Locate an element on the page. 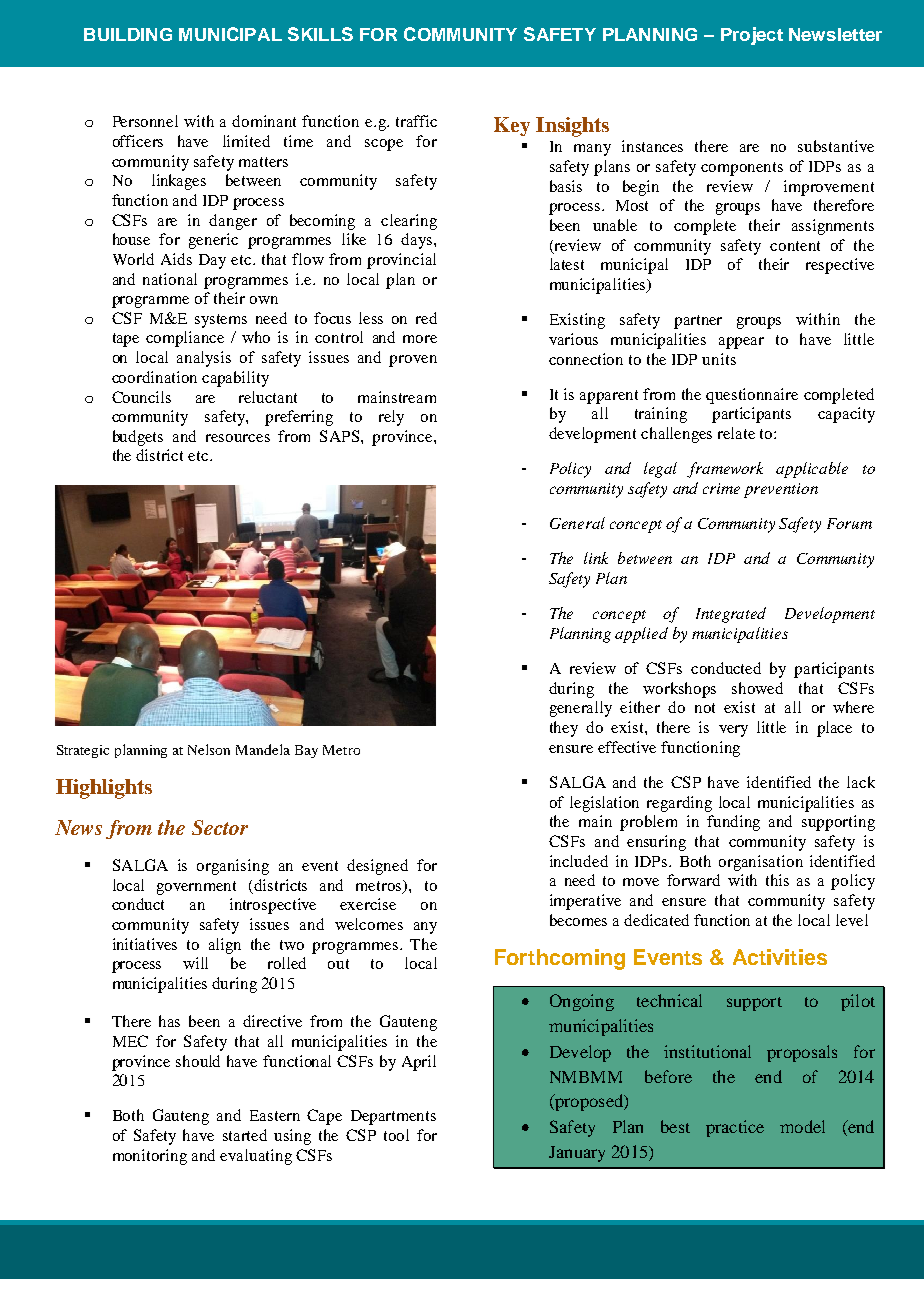 This page has height=1308, width=924. Key is located at coordinates (512, 126).
